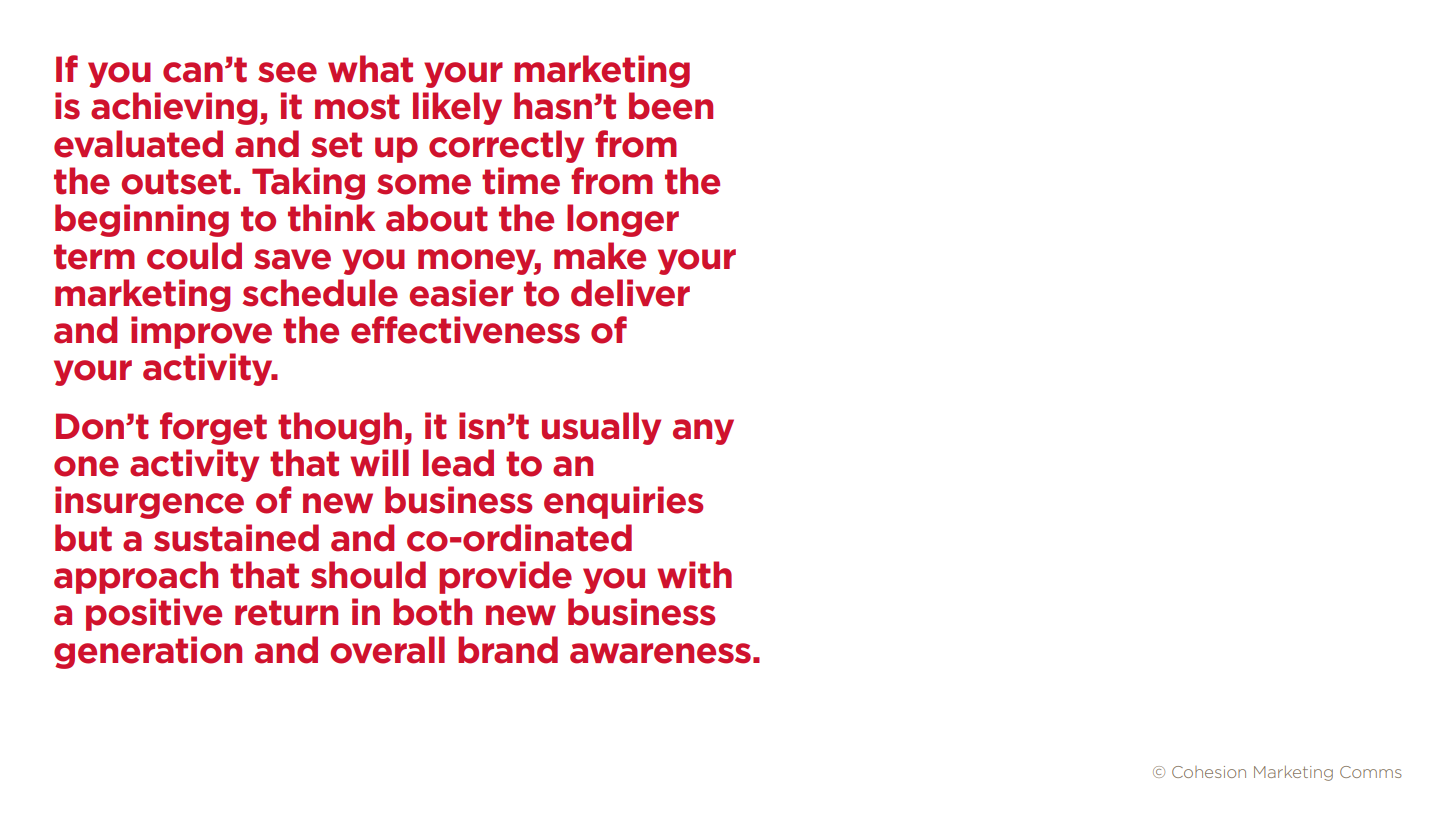 The height and width of the page is (818, 1456). What do you see at coordinates (506, 146) in the page?
I see `correctly` at bounding box center [506, 146].
